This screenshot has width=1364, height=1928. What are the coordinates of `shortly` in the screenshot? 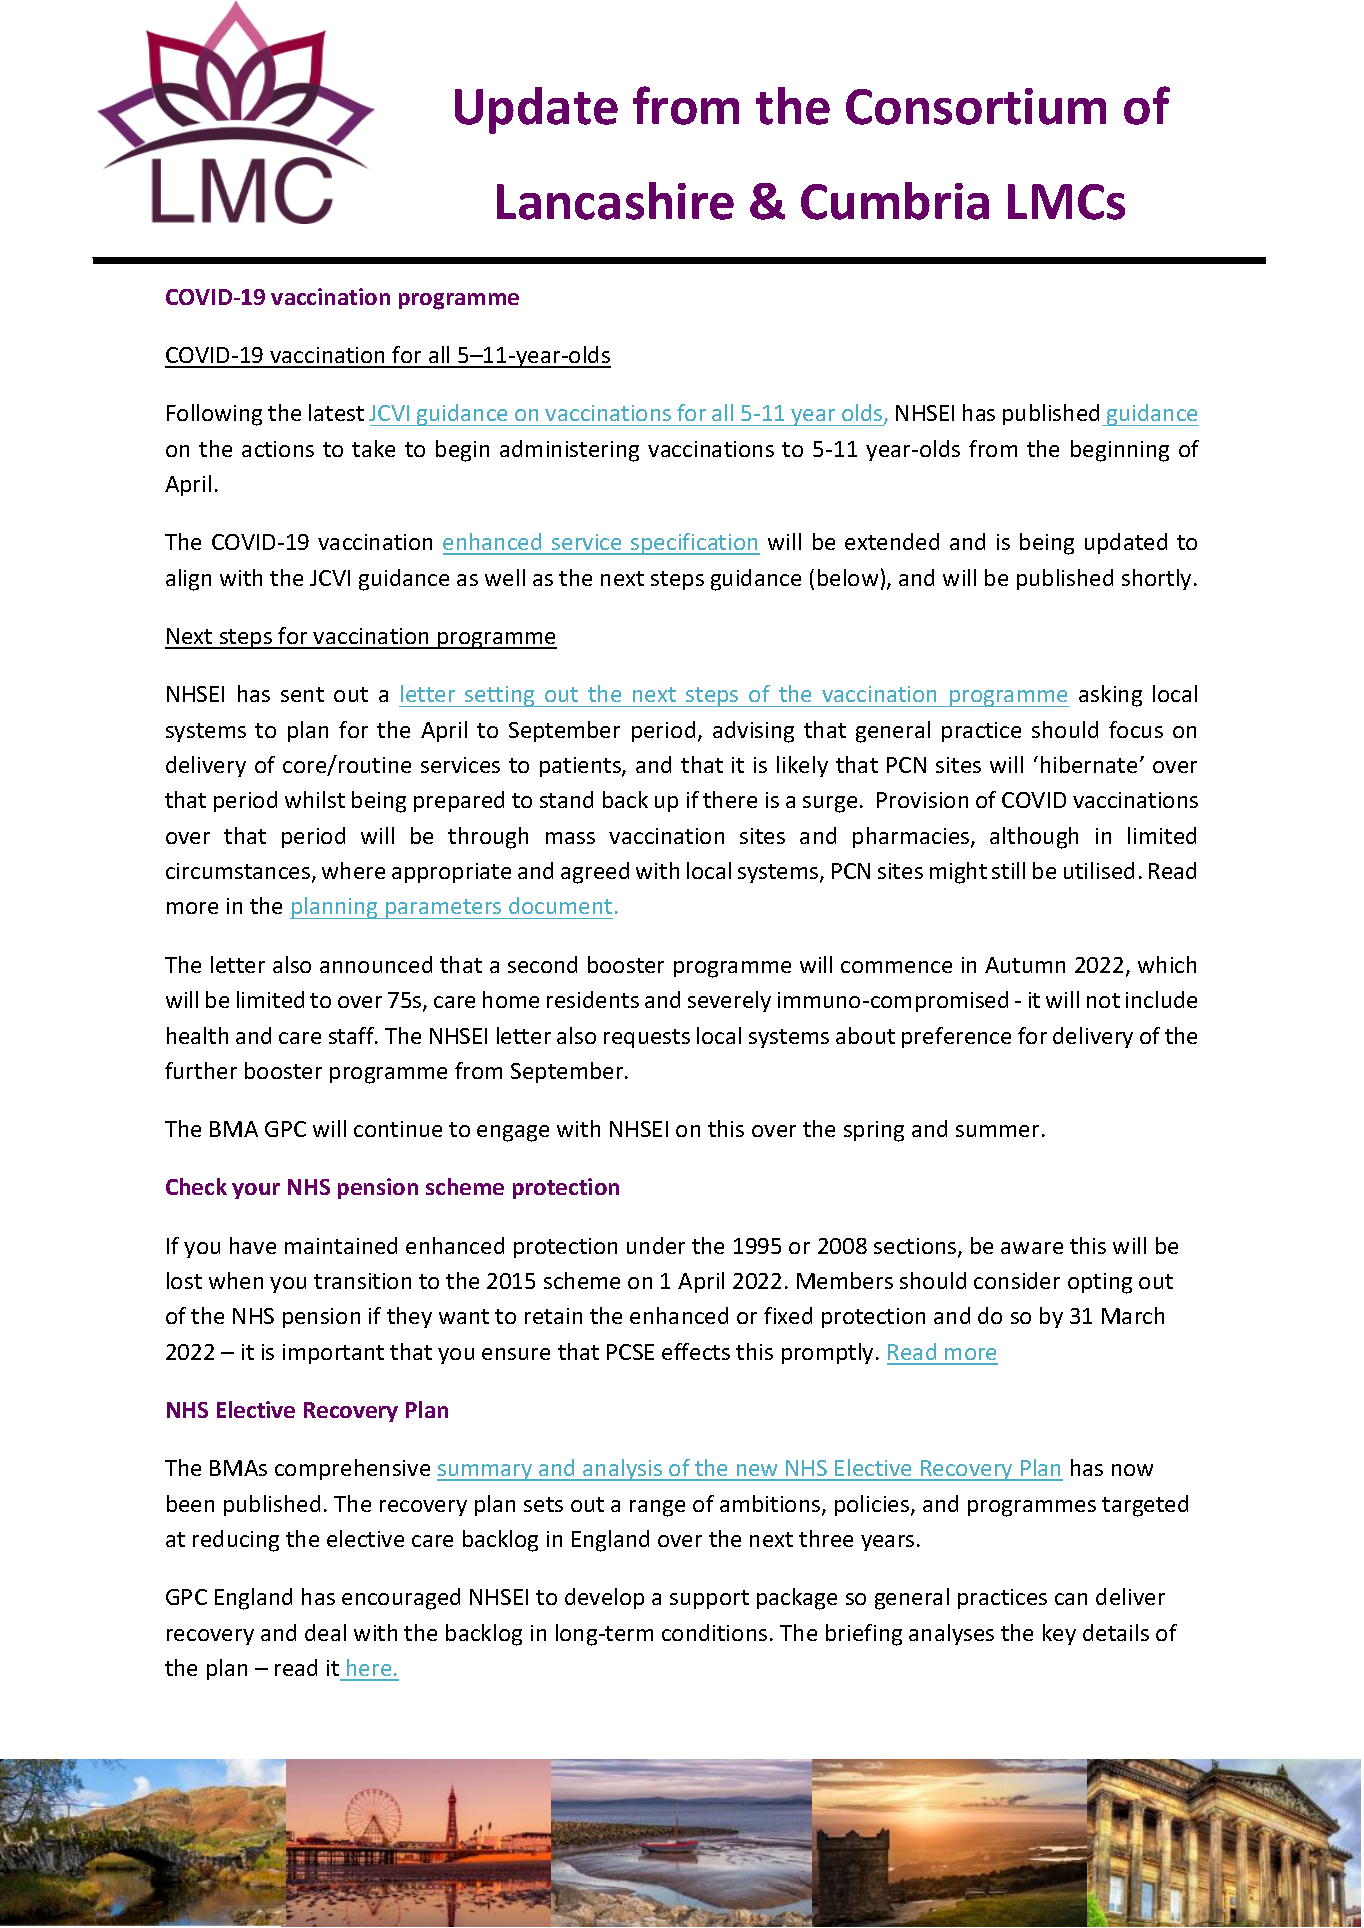 It's located at (1156, 579).
